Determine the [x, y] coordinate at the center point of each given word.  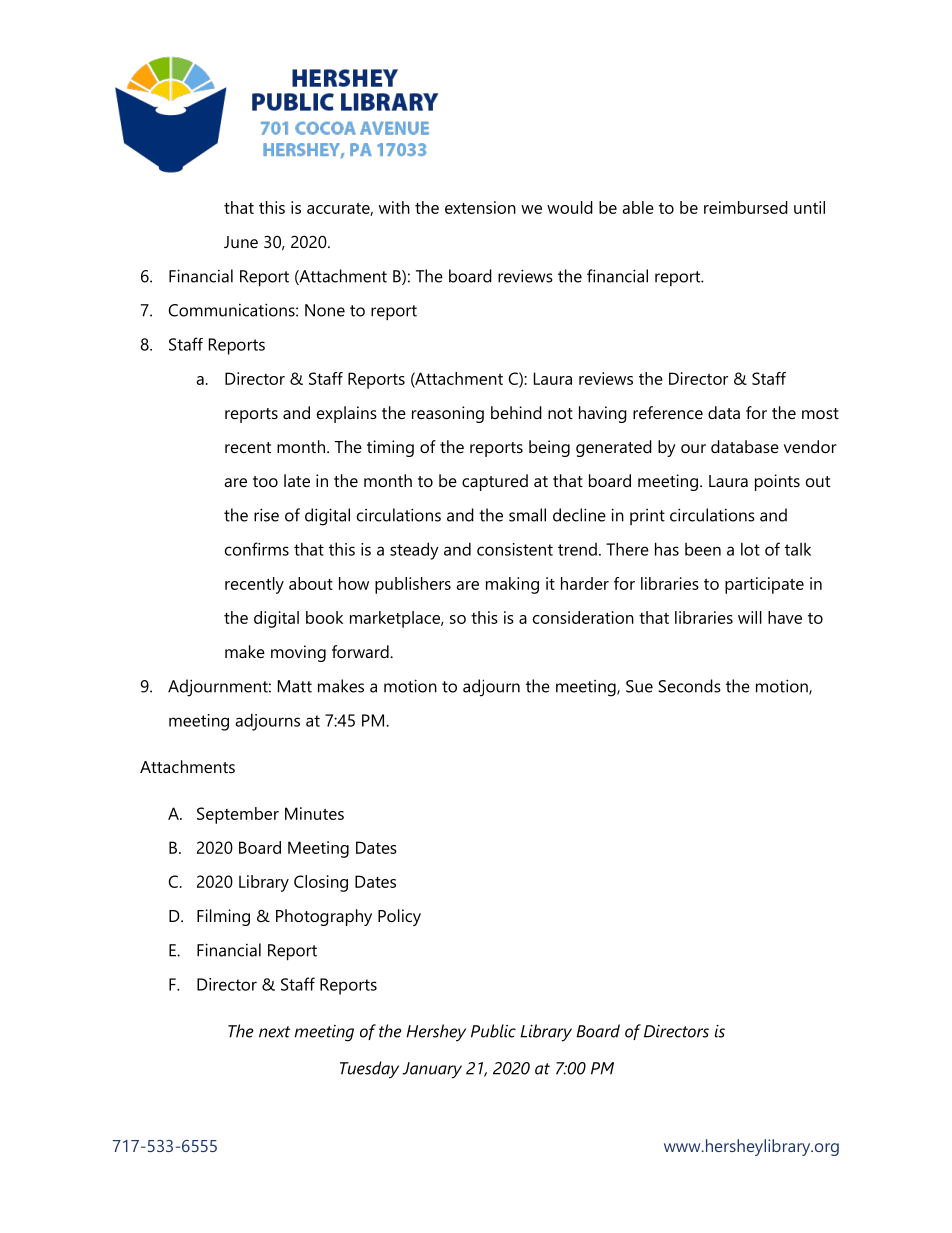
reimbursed [746, 207]
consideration [583, 617]
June [241, 242]
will [750, 617]
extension [480, 207]
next [274, 1032]
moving [298, 653]
